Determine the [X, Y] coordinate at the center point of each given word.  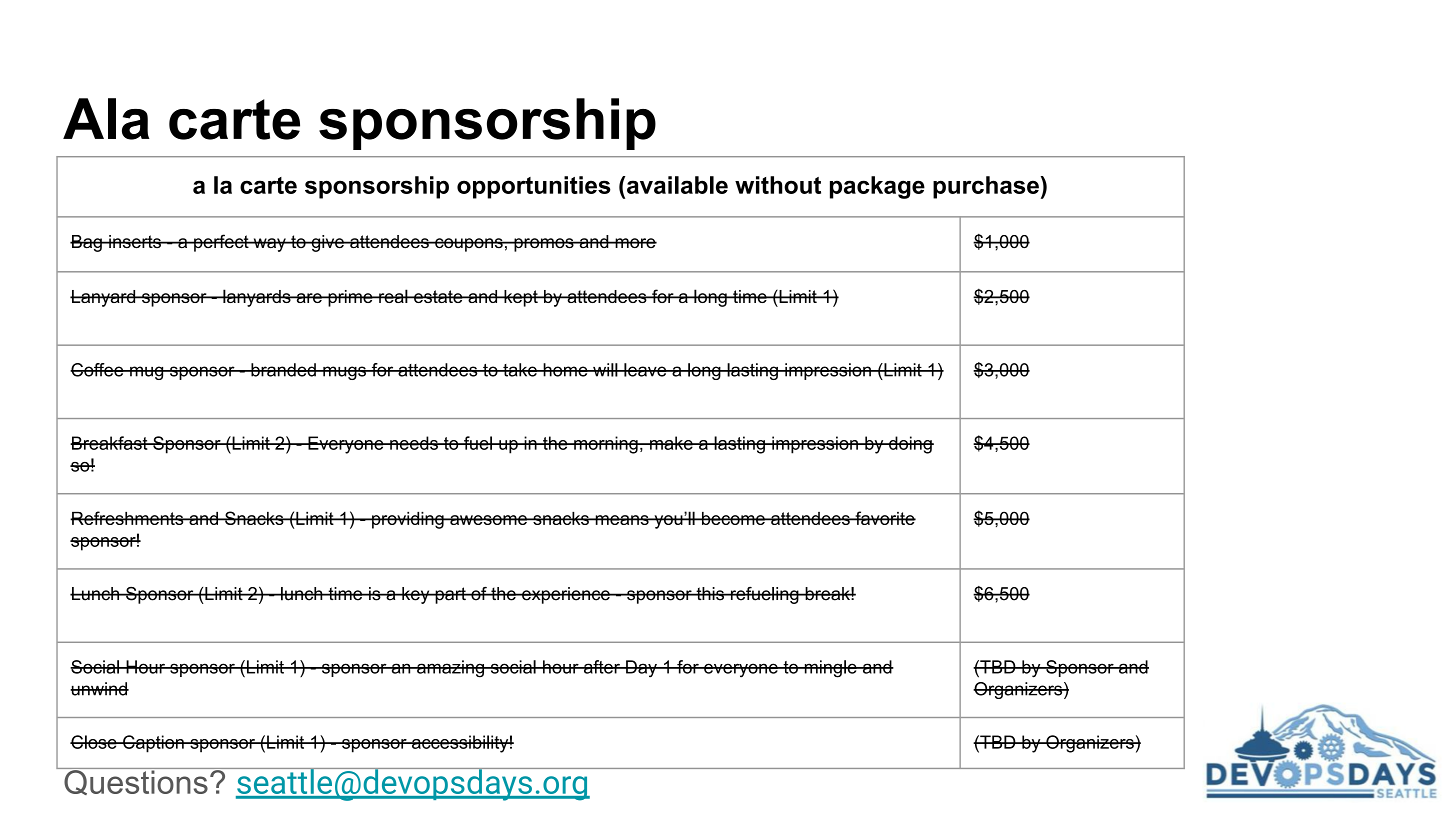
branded [283, 370]
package [877, 187]
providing [408, 520]
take [520, 370]
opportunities [534, 187]
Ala [106, 119]
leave [645, 370]
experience [566, 595]
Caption [153, 744]
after [601, 667]
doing [910, 445]
